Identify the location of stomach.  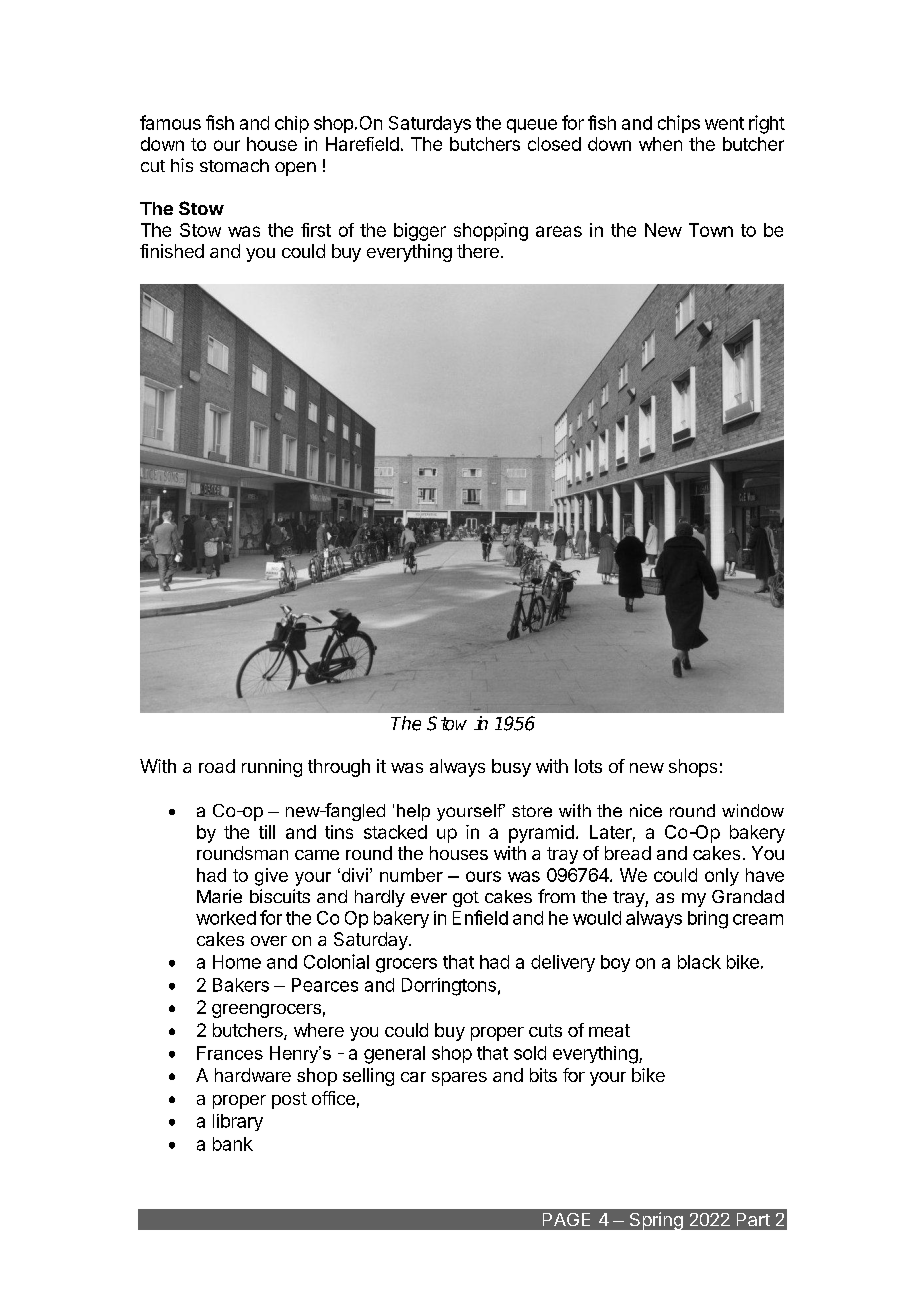
(234, 165).
